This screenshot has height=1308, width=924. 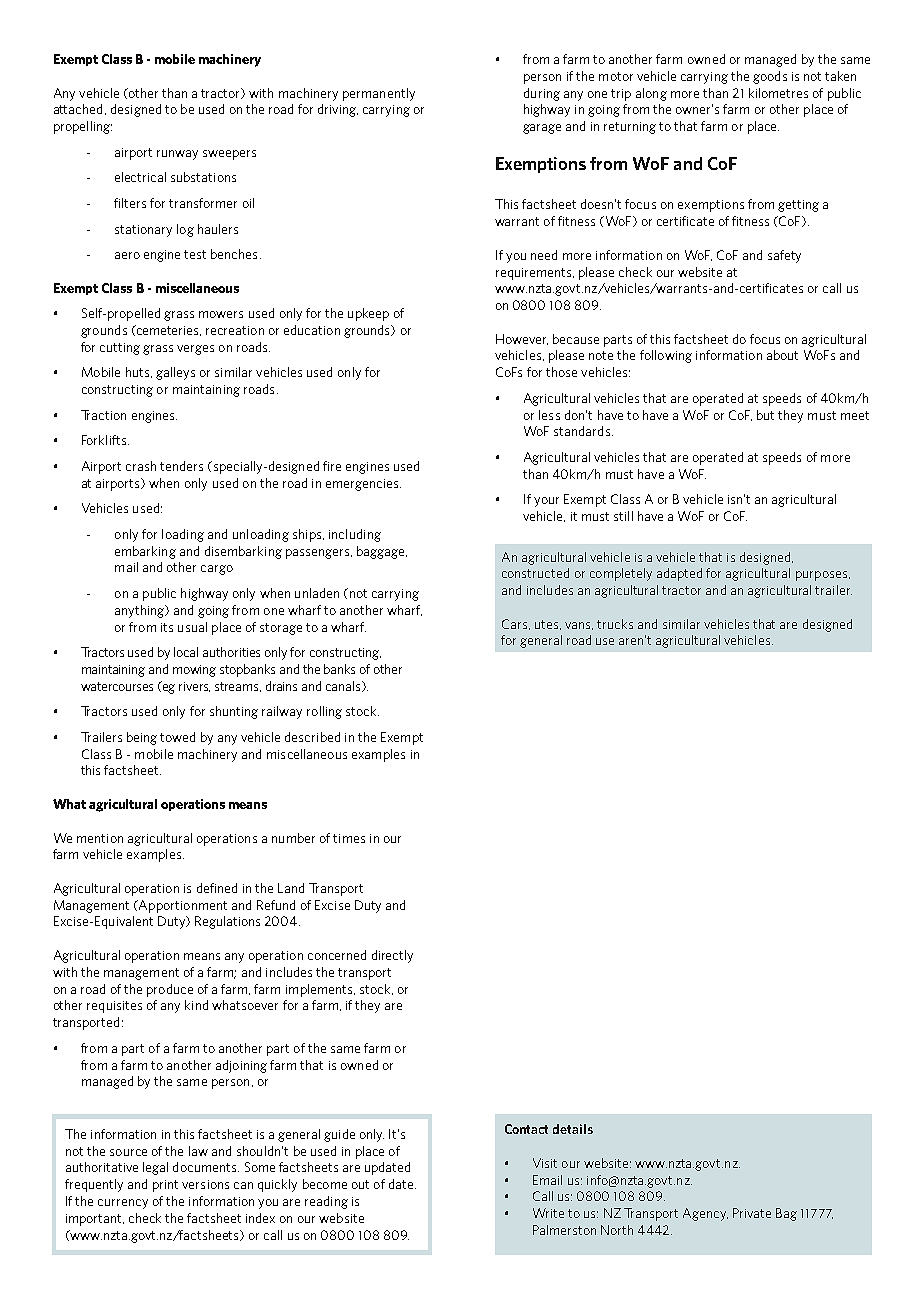 What do you see at coordinates (548, 1213) in the screenshot?
I see `Write` at bounding box center [548, 1213].
